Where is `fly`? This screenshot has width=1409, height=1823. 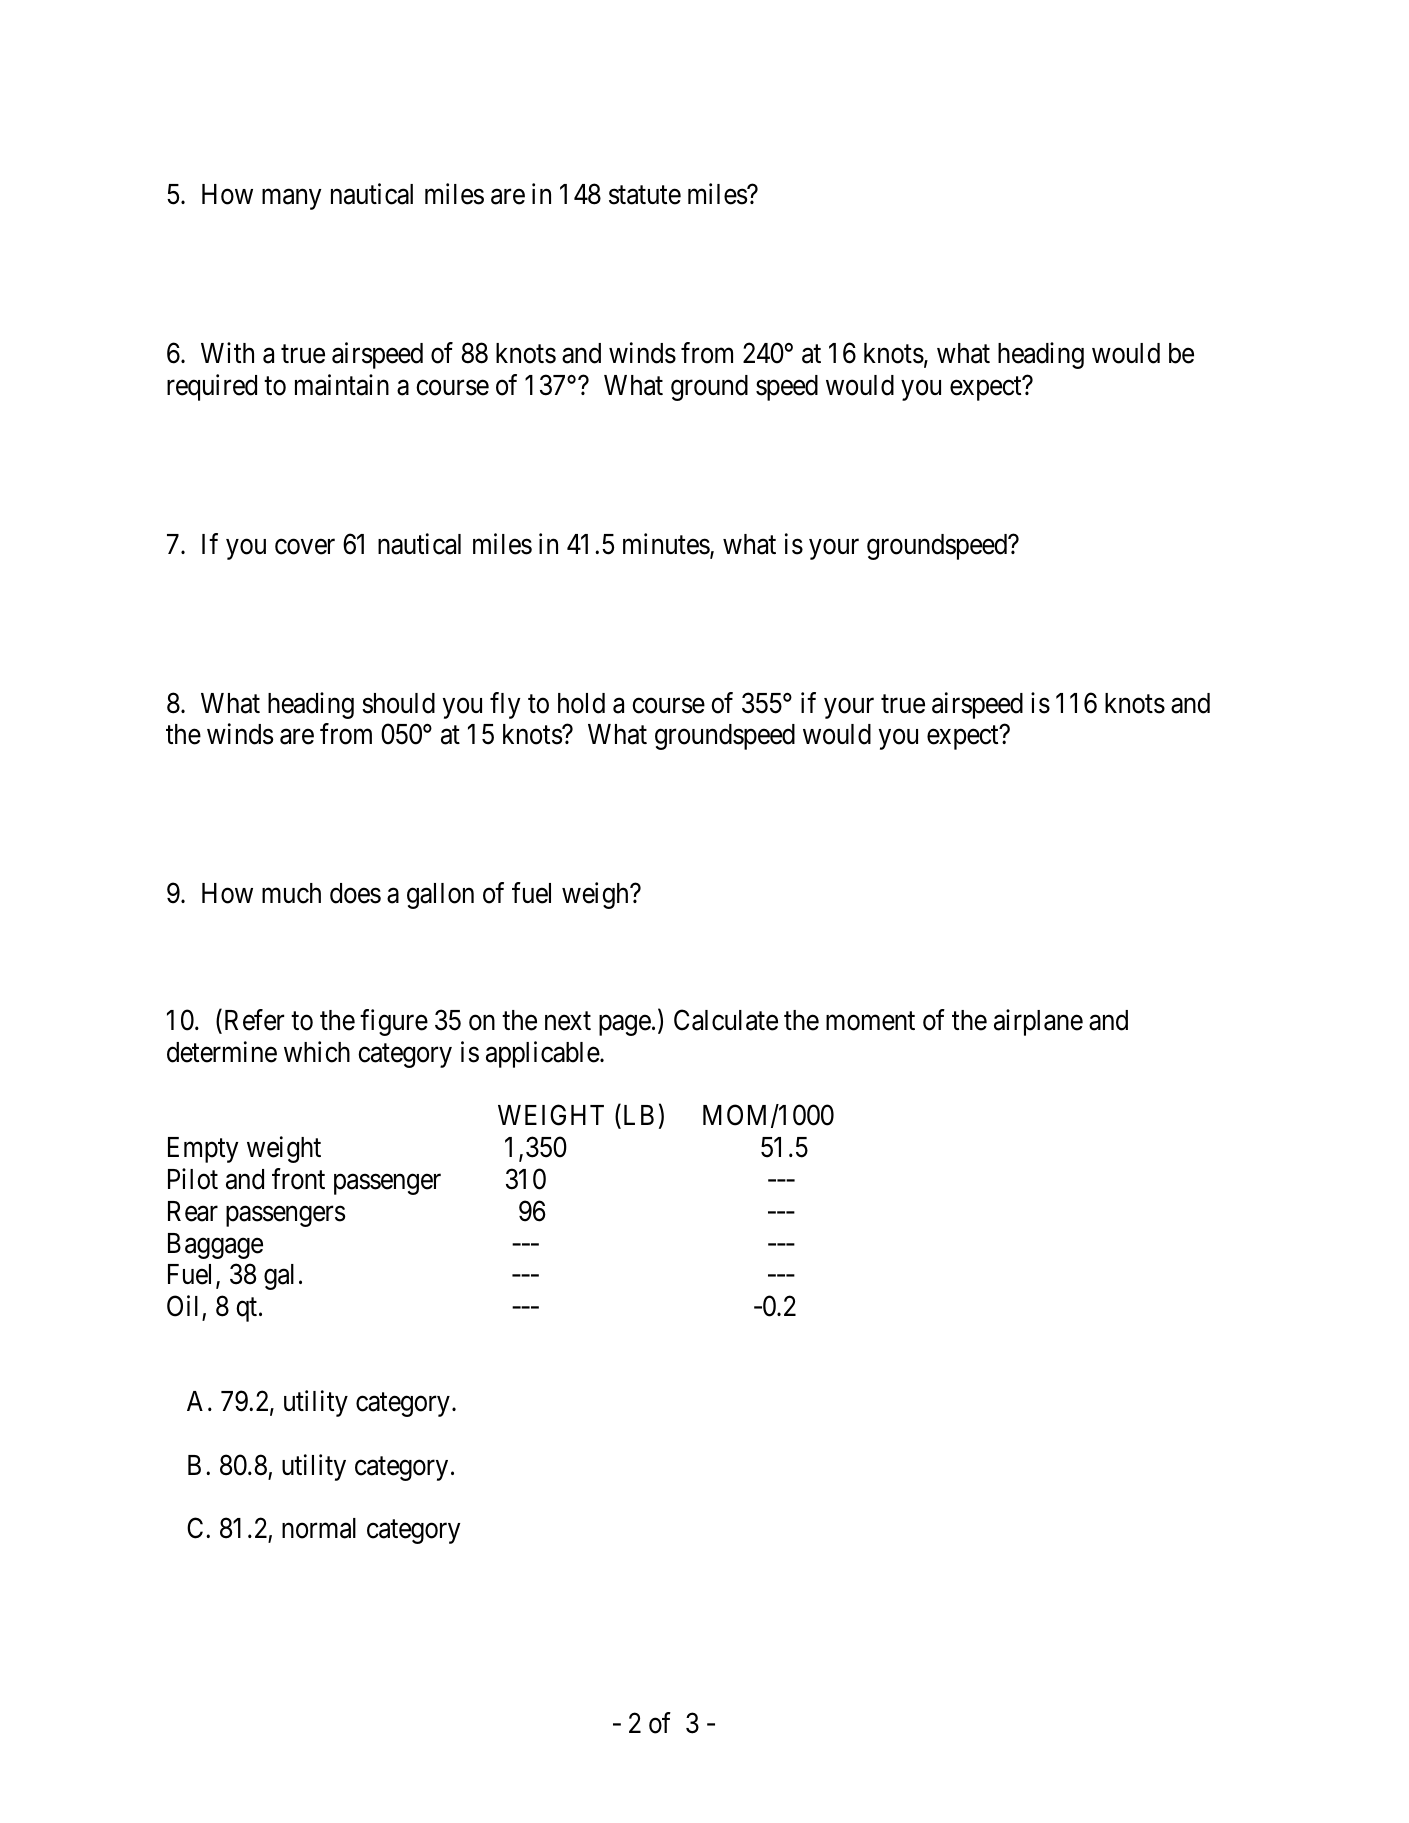 fly is located at coordinates (505, 705).
